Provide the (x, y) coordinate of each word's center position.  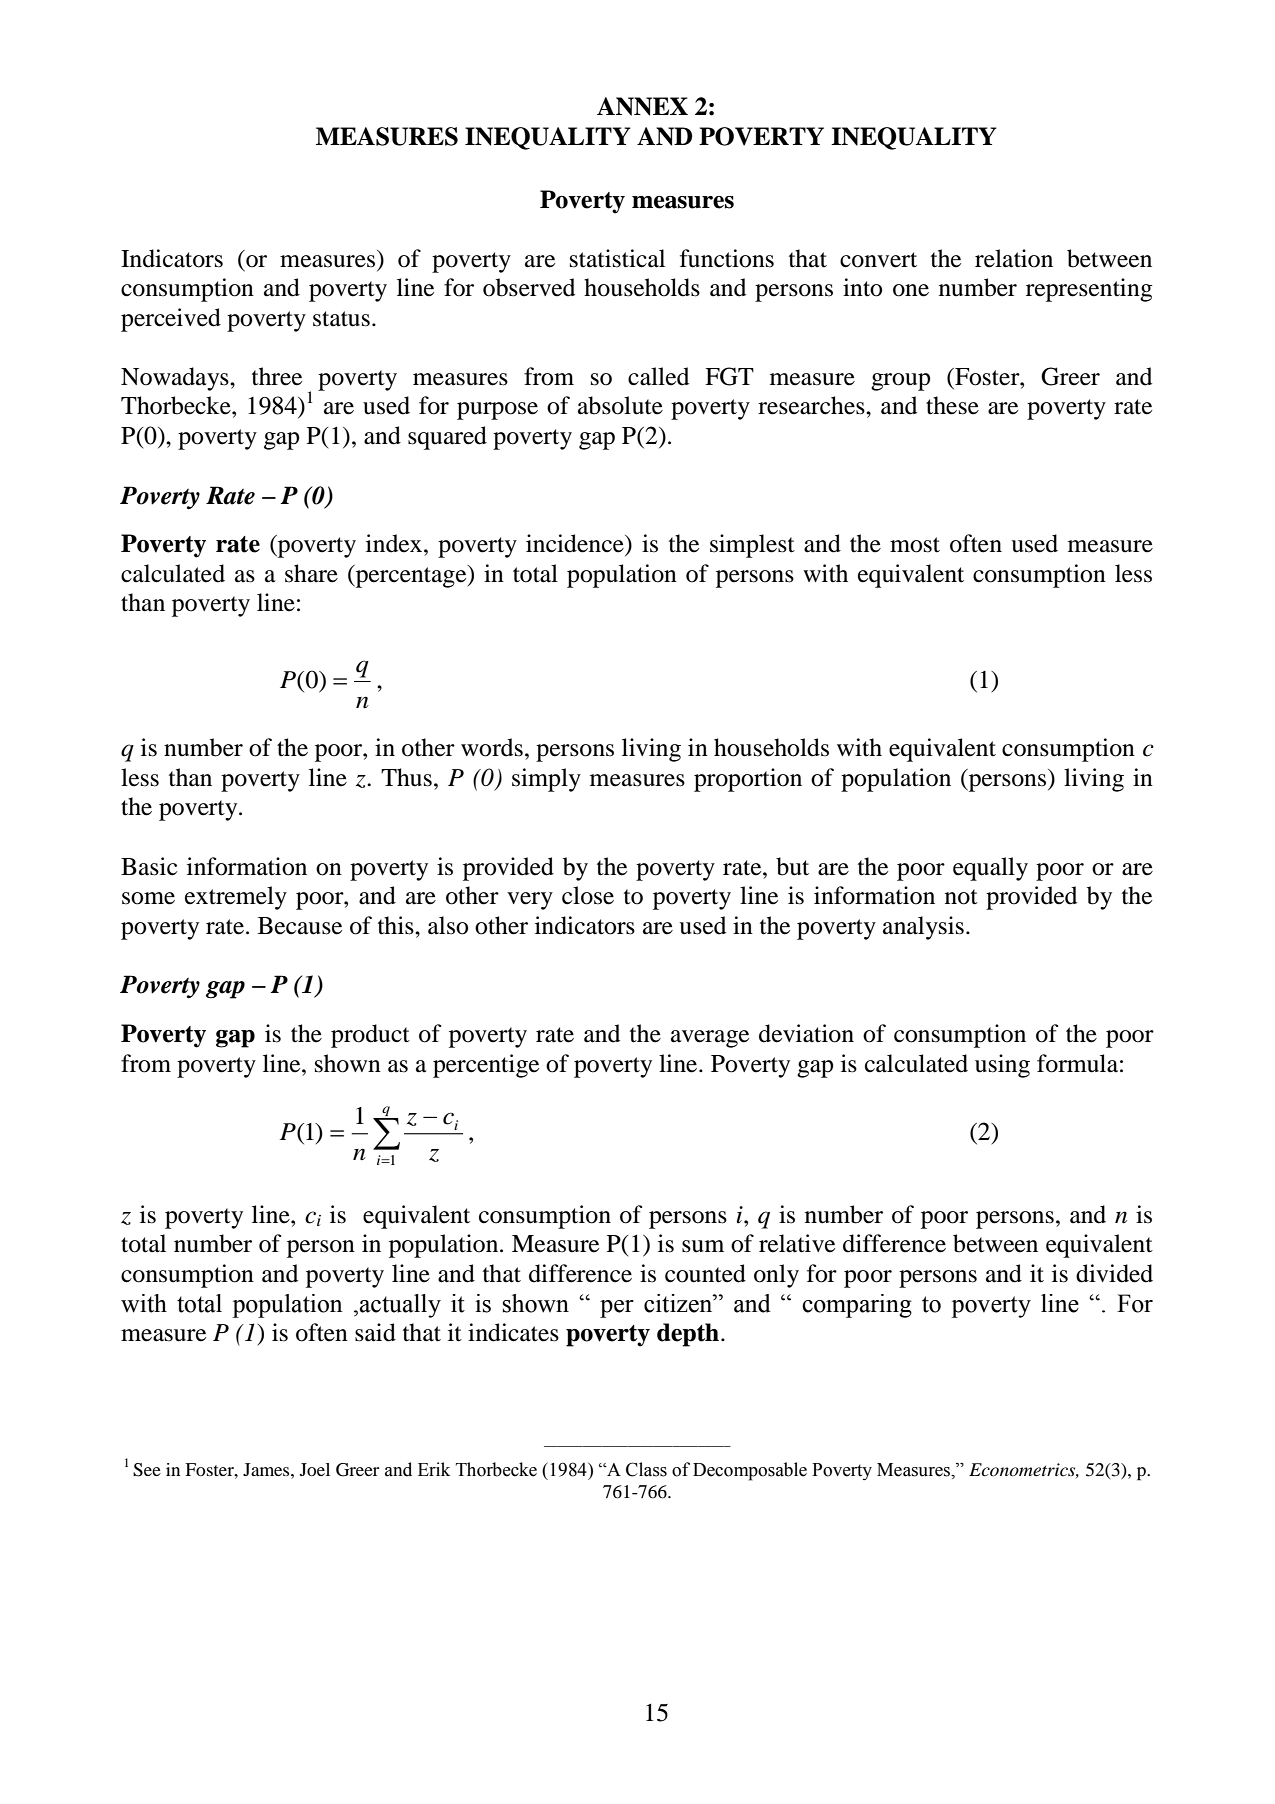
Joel (315, 1469)
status (341, 319)
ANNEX (642, 106)
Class (646, 1469)
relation (1014, 258)
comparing (857, 1306)
